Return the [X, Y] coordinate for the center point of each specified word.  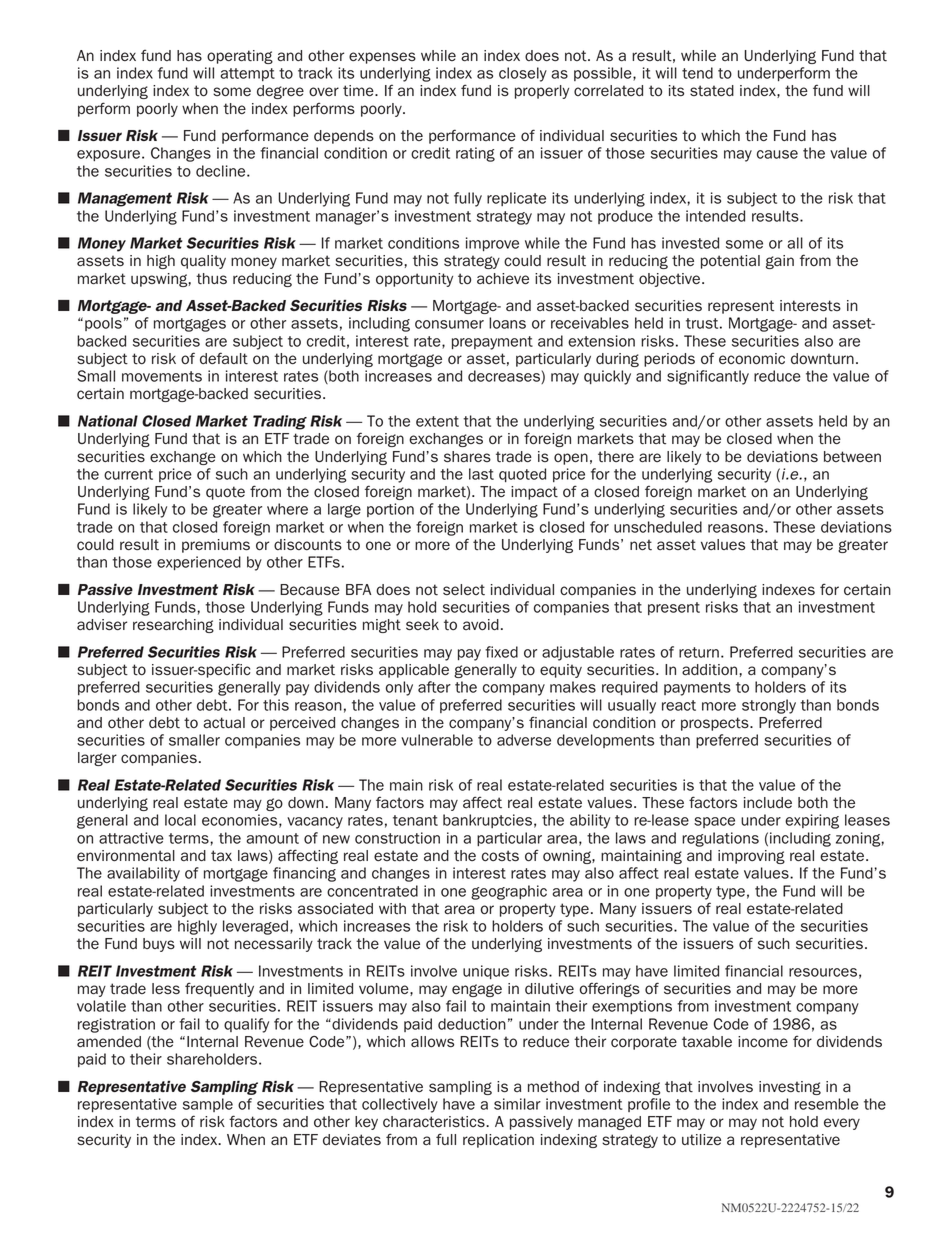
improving [751, 857]
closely [523, 74]
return [699, 652]
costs [500, 856]
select [464, 590]
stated [712, 91]
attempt [247, 74]
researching [173, 626]
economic [752, 359]
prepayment [492, 343]
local [180, 820]
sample [208, 1105]
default [224, 358]
